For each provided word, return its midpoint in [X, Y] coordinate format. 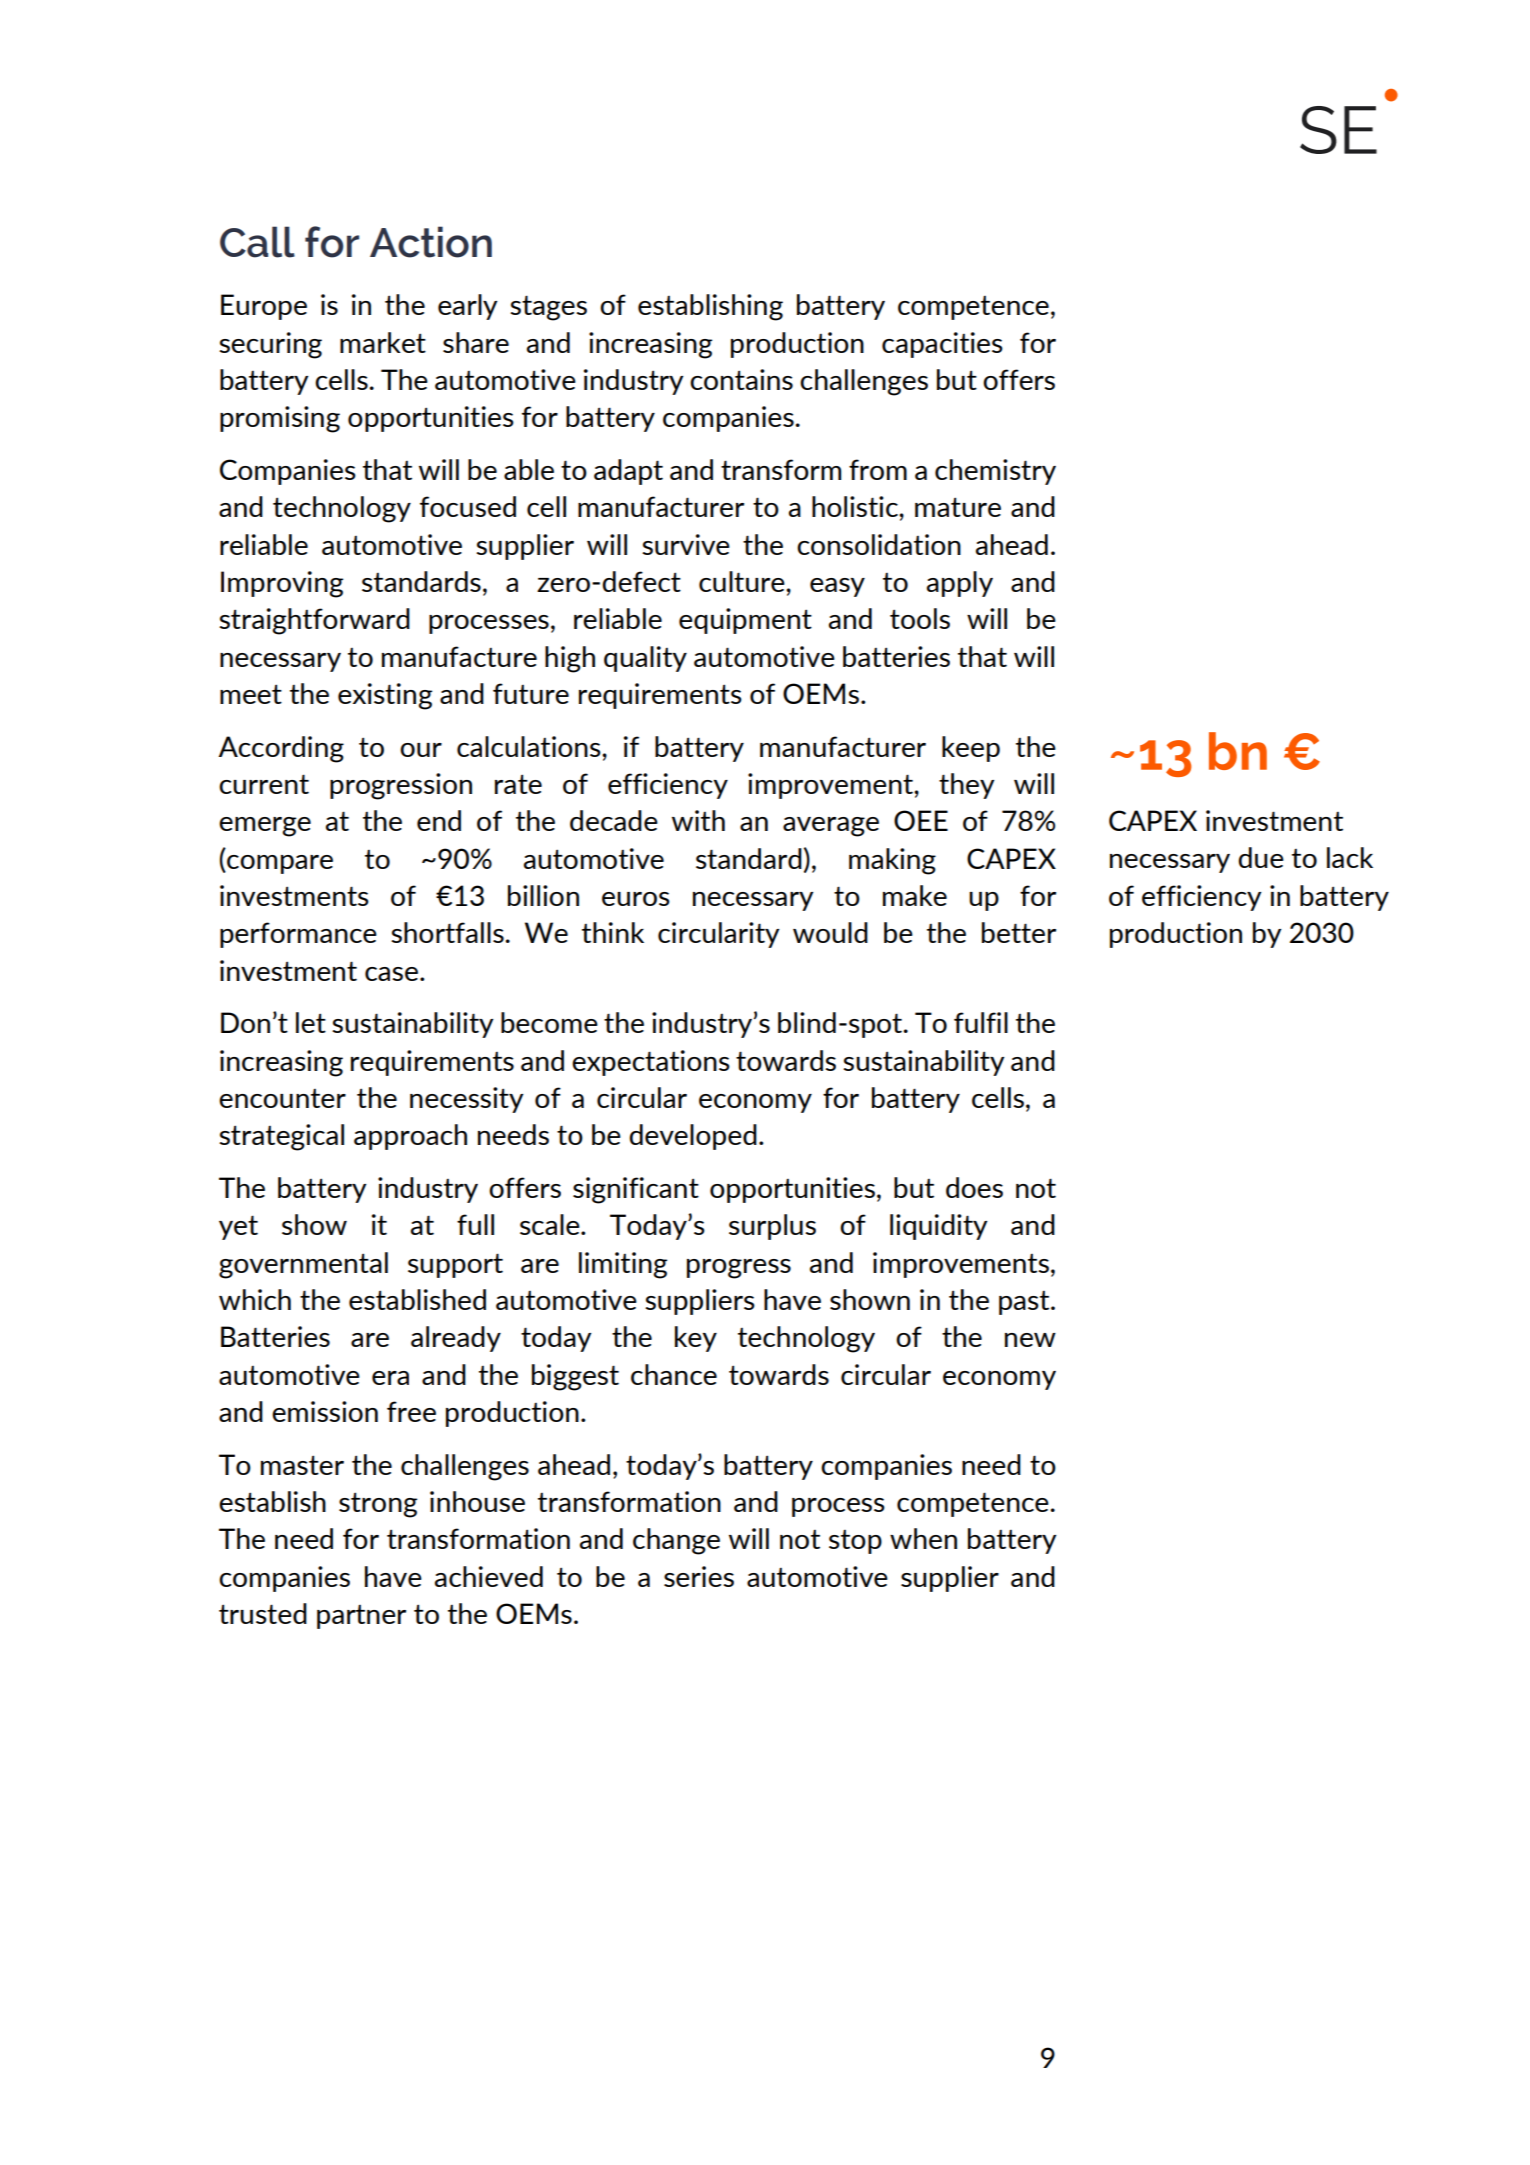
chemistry [995, 472]
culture [743, 581]
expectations [651, 1063]
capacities [942, 345]
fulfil [981, 1022]
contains [741, 379]
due [1261, 857]
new [1030, 1340]
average [831, 827]
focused [468, 506]
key [696, 1339]
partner [361, 1617]
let [311, 1022]
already [456, 1339]
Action [431, 242]
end [439, 820]
